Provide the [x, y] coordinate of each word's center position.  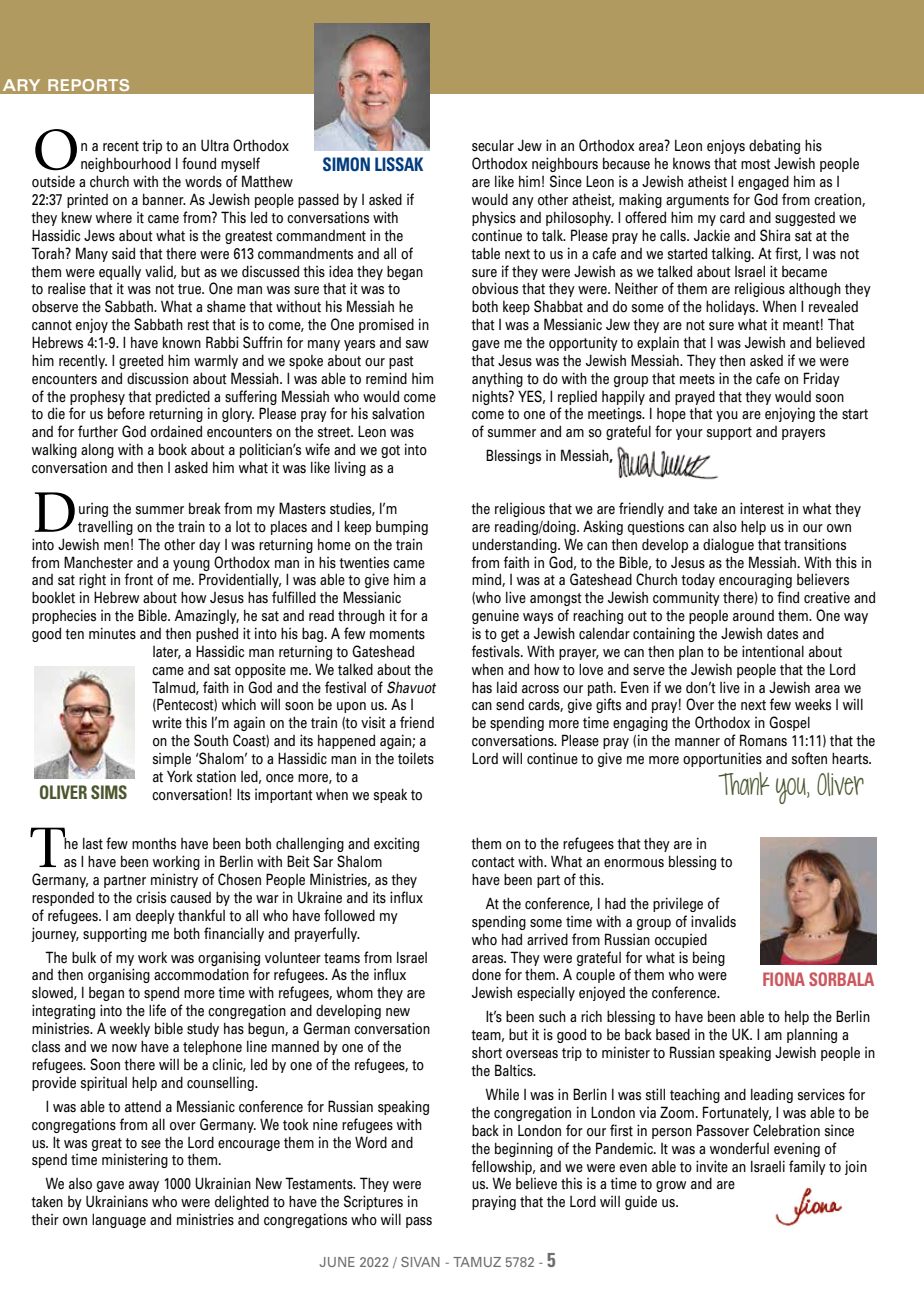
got [390, 451]
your [689, 434]
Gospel [789, 723]
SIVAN [420, 1262]
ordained [176, 431]
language [119, 1220]
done [486, 974]
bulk [84, 957]
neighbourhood [126, 164]
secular [493, 145]
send [510, 705]
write [167, 723]
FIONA [784, 979]
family [807, 1167]
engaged [763, 182]
